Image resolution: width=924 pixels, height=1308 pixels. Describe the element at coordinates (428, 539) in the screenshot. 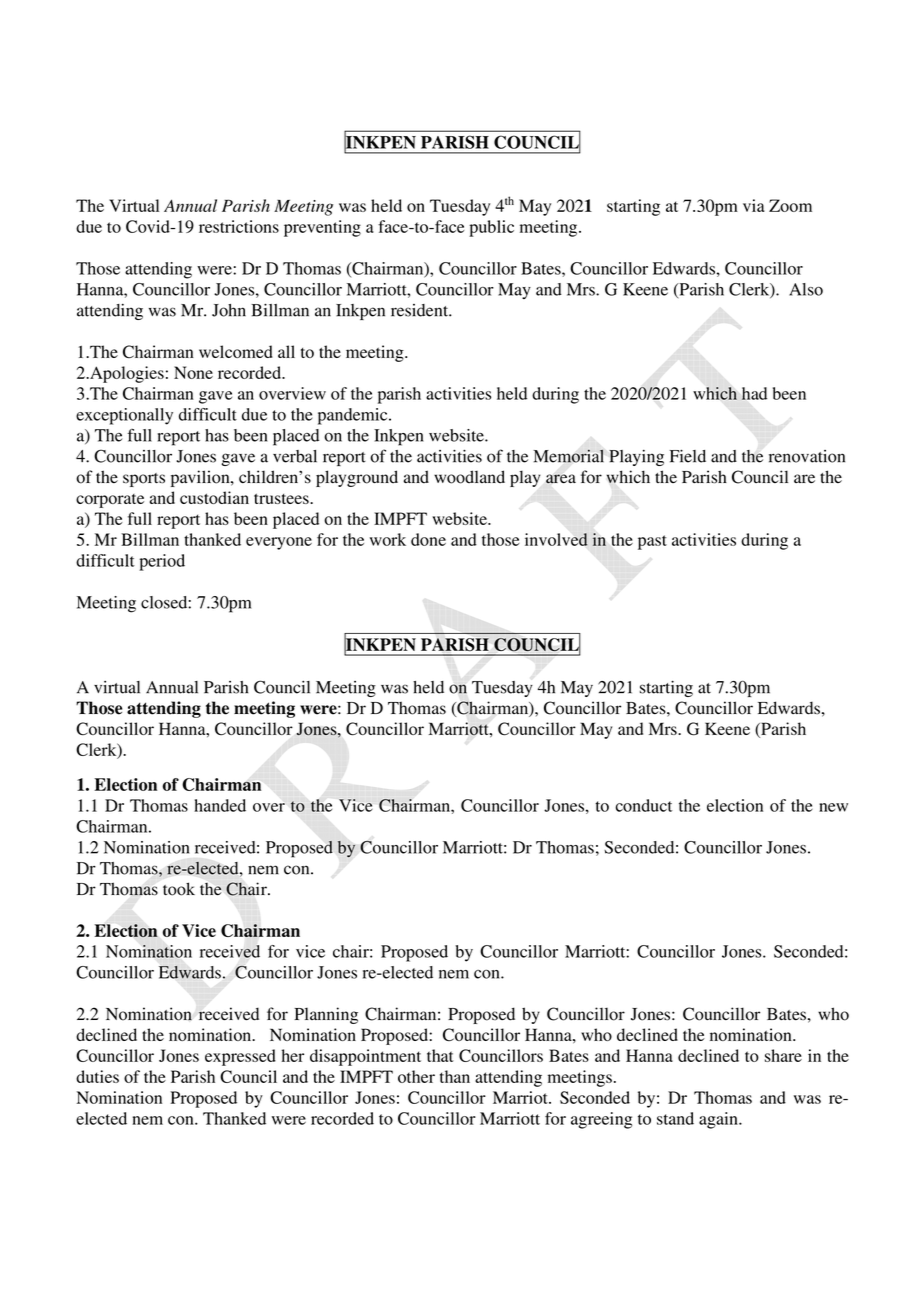

I see `done` at that location.
